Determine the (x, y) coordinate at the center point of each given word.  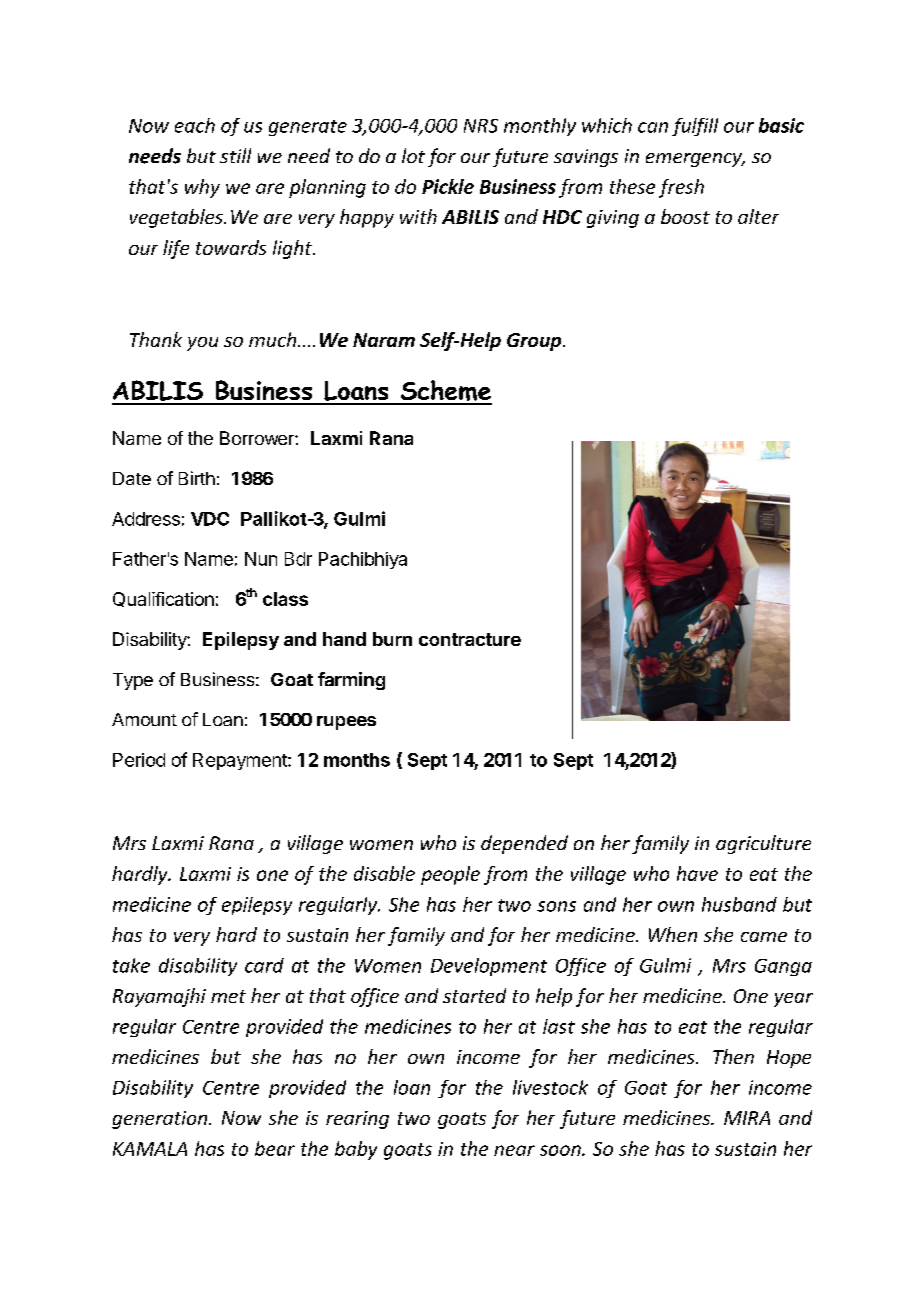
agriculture (763, 844)
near (514, 1150)
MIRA (747, 1118)
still (235, 155)
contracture (470, 639)
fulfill (695, 127)
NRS (481, 126)
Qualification (163, 599)
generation (161, 1120)
